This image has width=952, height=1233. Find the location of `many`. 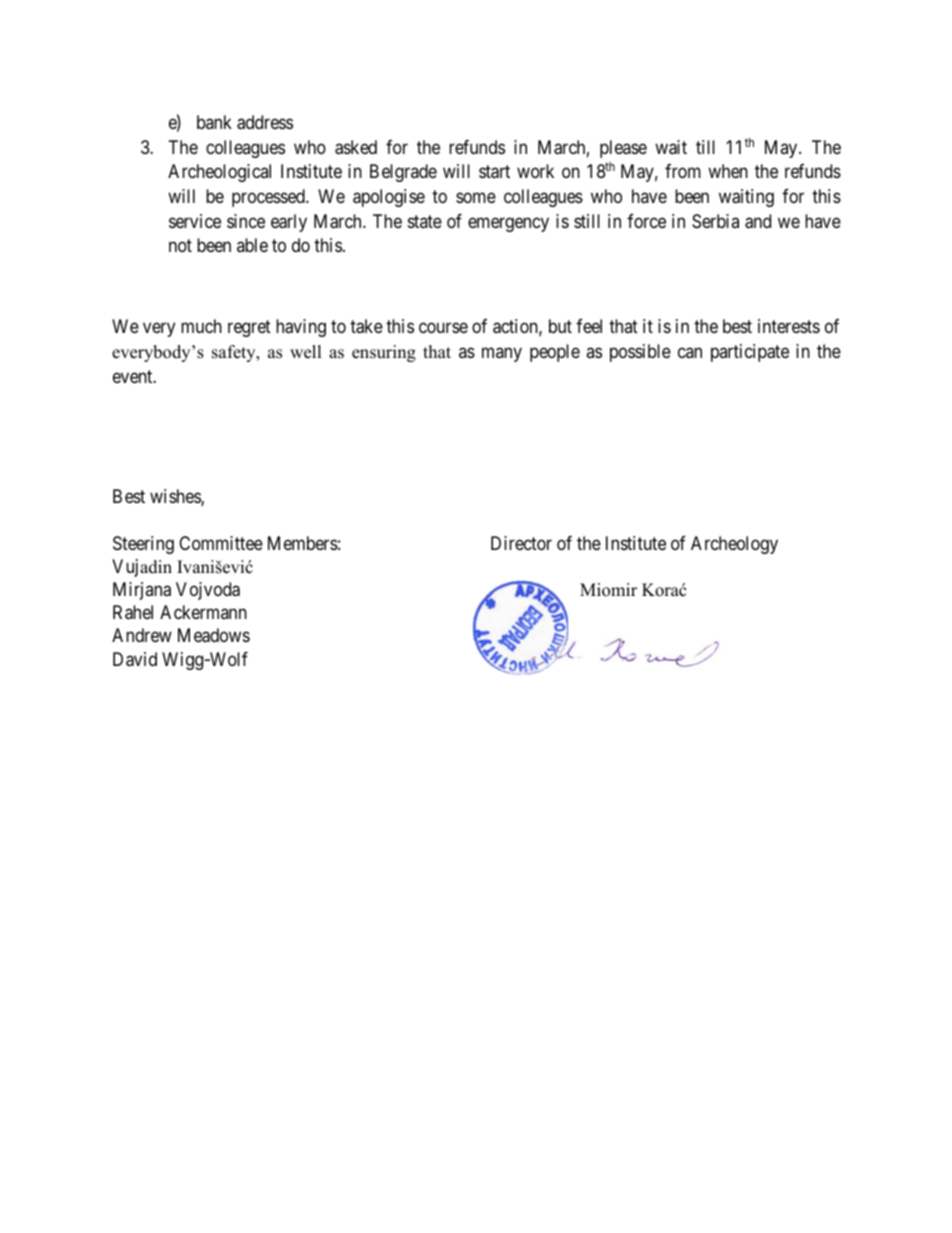

many is located at coordinates (502, 354).
